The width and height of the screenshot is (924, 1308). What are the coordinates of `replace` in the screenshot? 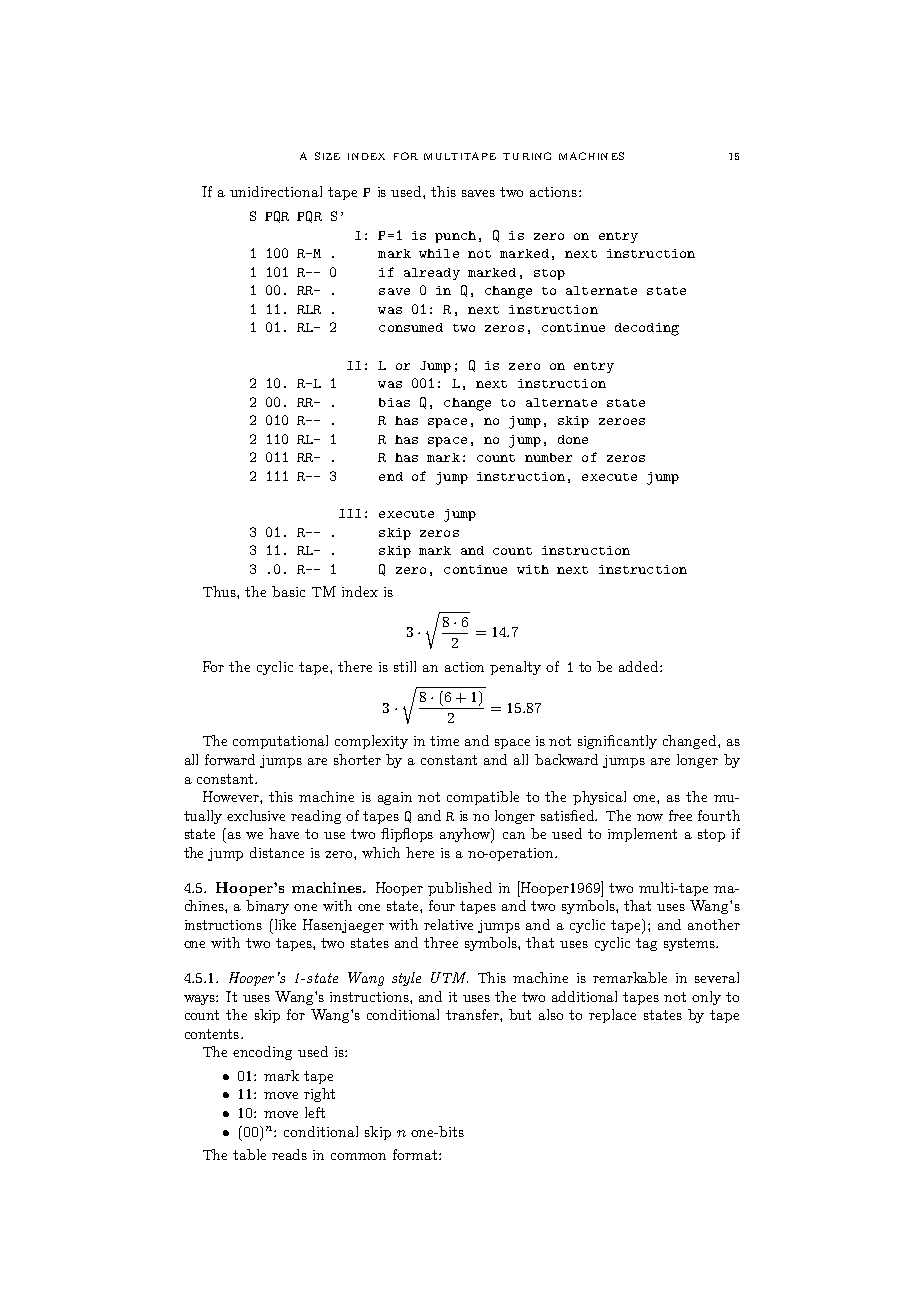 It's located at (612, 1016).
